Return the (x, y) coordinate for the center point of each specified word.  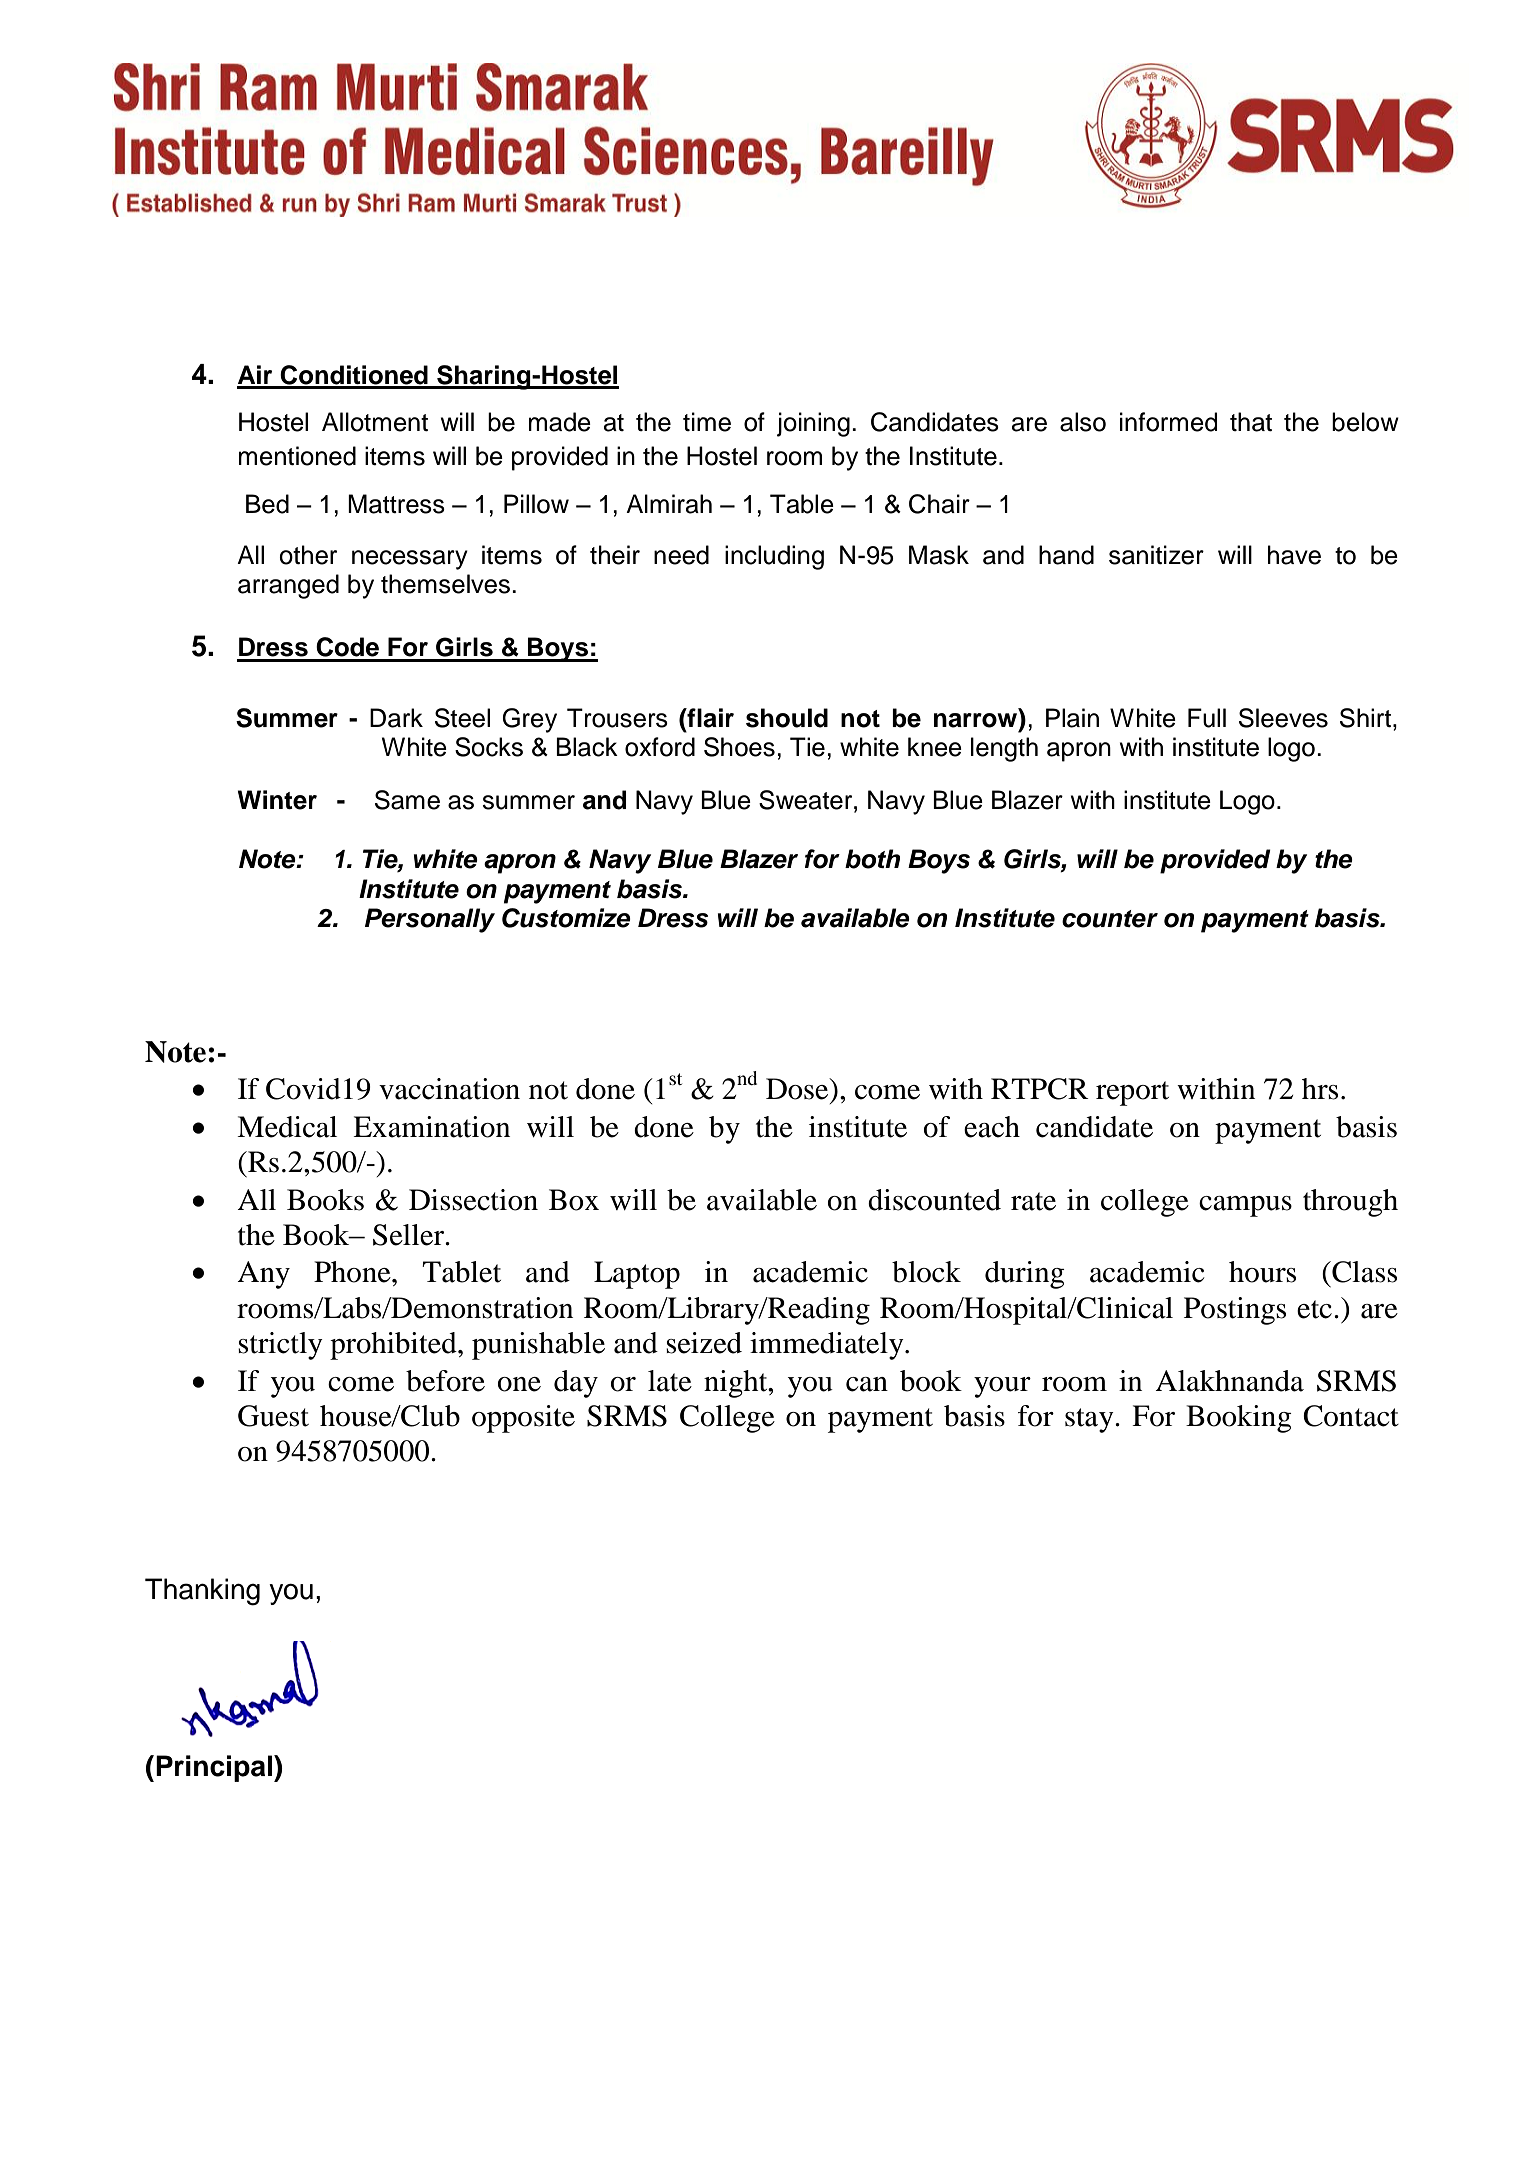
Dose (798, 1089)
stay (1090, 1420)
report (1132, 1093)
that (1251, 422)
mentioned (297, 456)
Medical (287, 1127)
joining (813, 424)
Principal (214, 1768)
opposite (523, 1419)
